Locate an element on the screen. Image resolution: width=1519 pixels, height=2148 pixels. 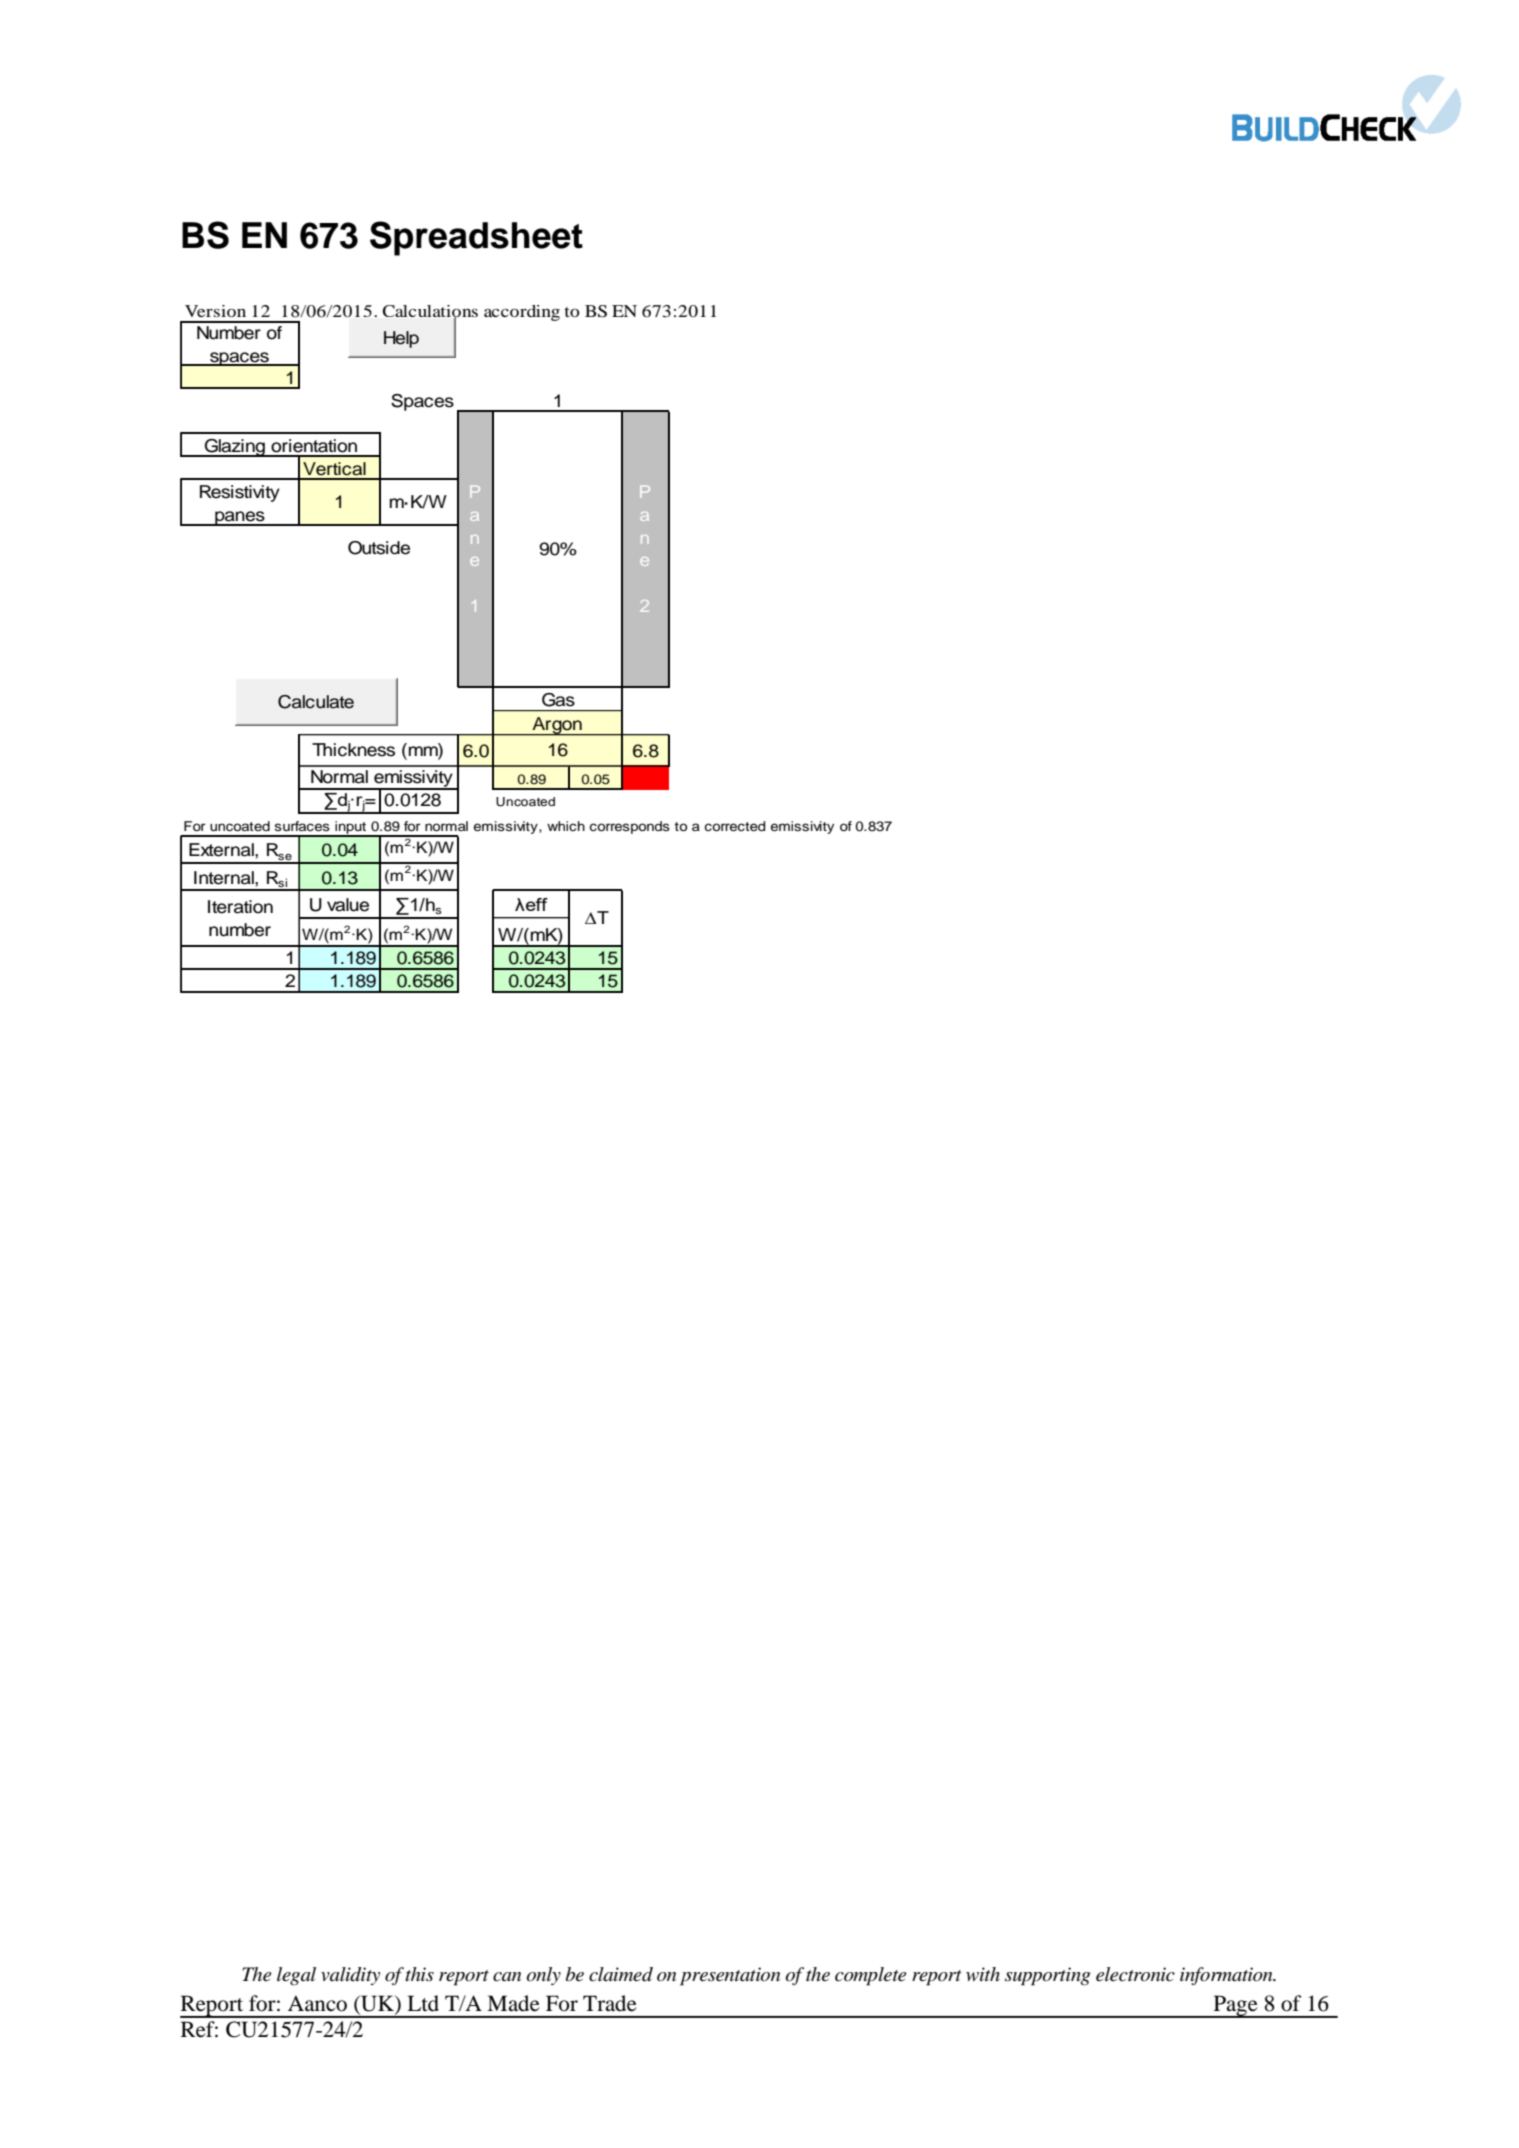
Spreadsheet is located at coordinates (476, 238).
